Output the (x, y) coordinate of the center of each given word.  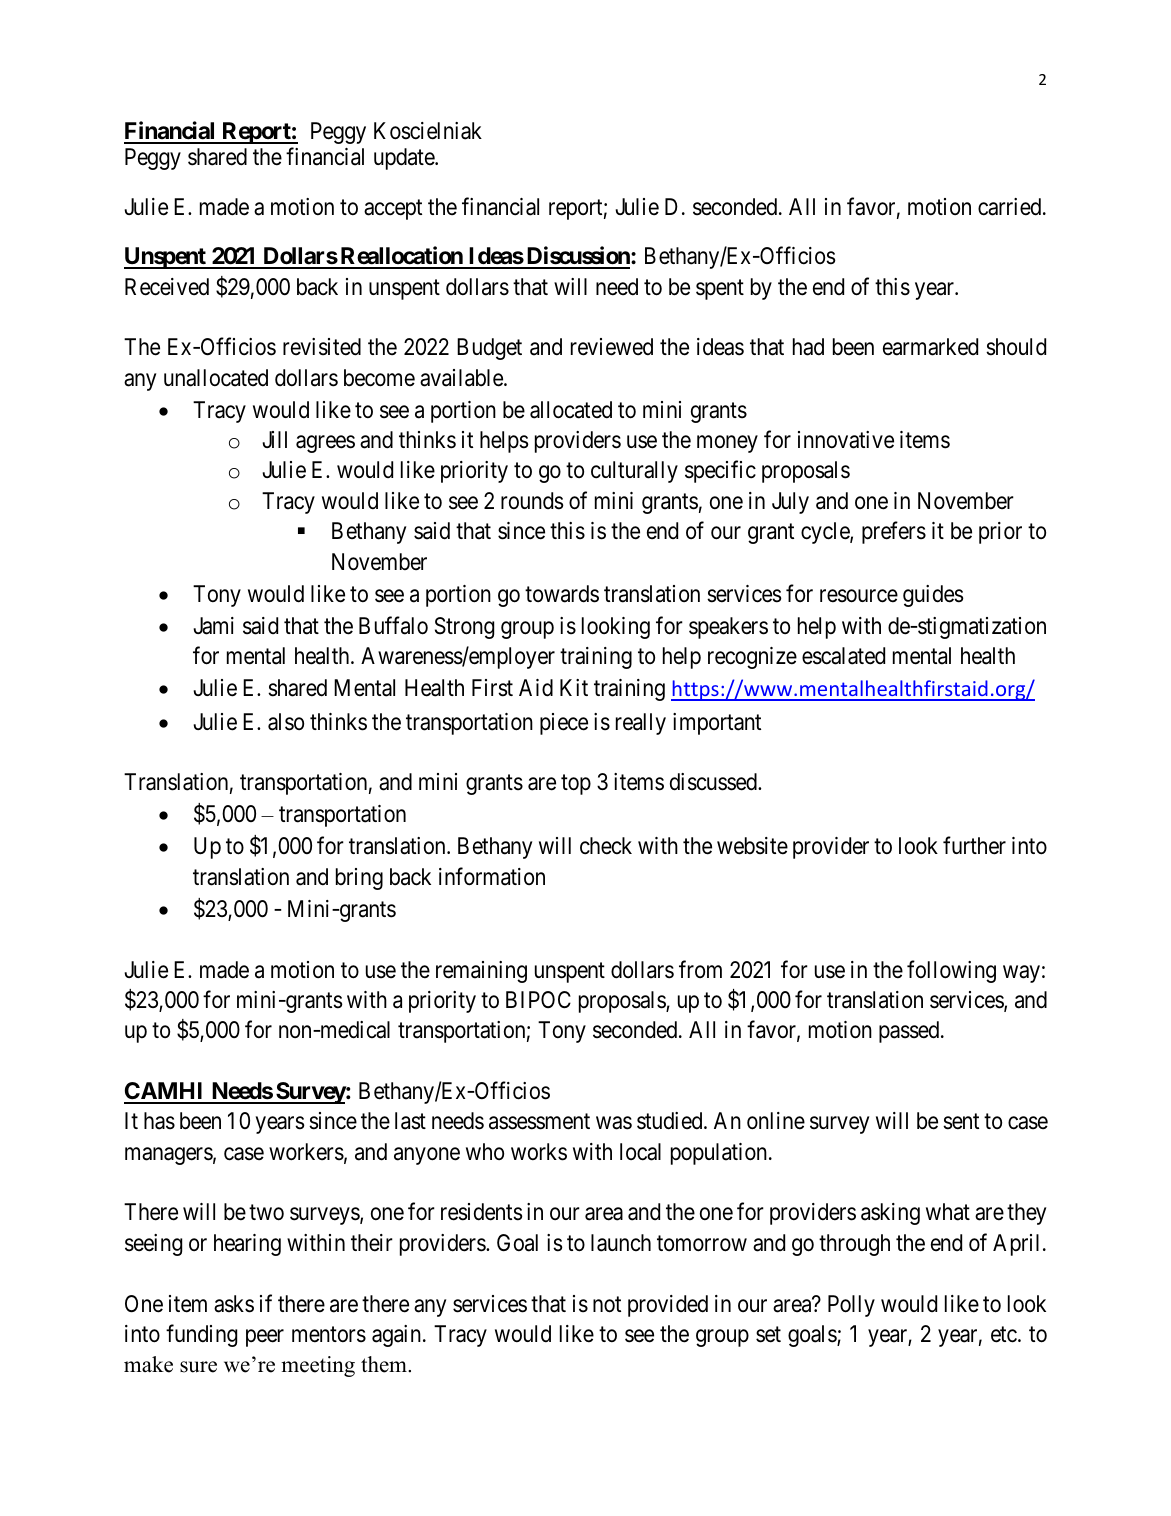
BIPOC (538, 999)
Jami (213, 626)
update (405, 159)
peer (265, 1338)
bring (359, 879)
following (951, 971)
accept (393, 209)
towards (562, 594)
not (607, 1304)
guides (933, 596)
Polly (851, 1306)
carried (1011, 207)
